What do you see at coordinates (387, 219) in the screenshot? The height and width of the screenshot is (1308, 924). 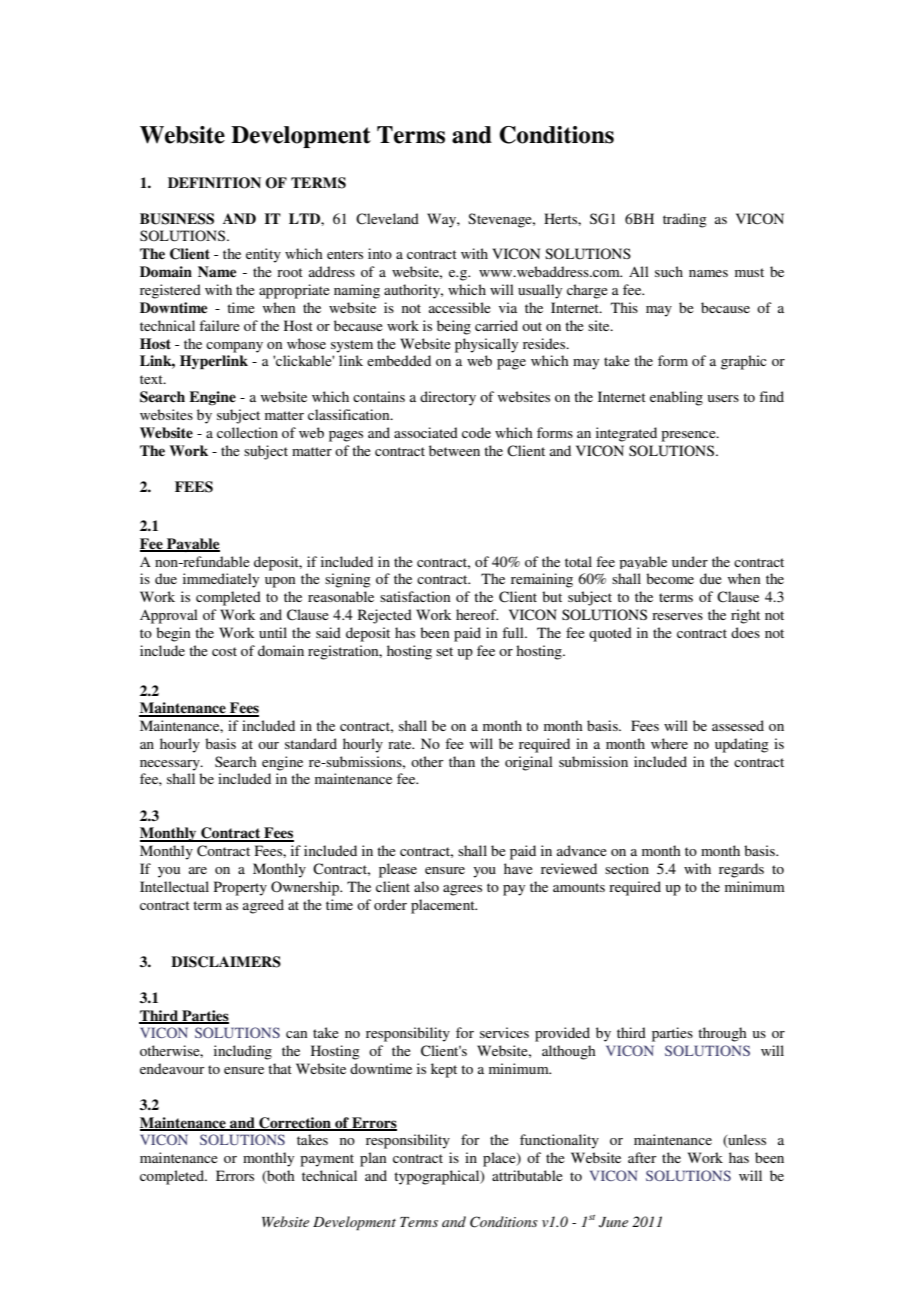 I see `Cleveland` at bounding box center [387, 219].
